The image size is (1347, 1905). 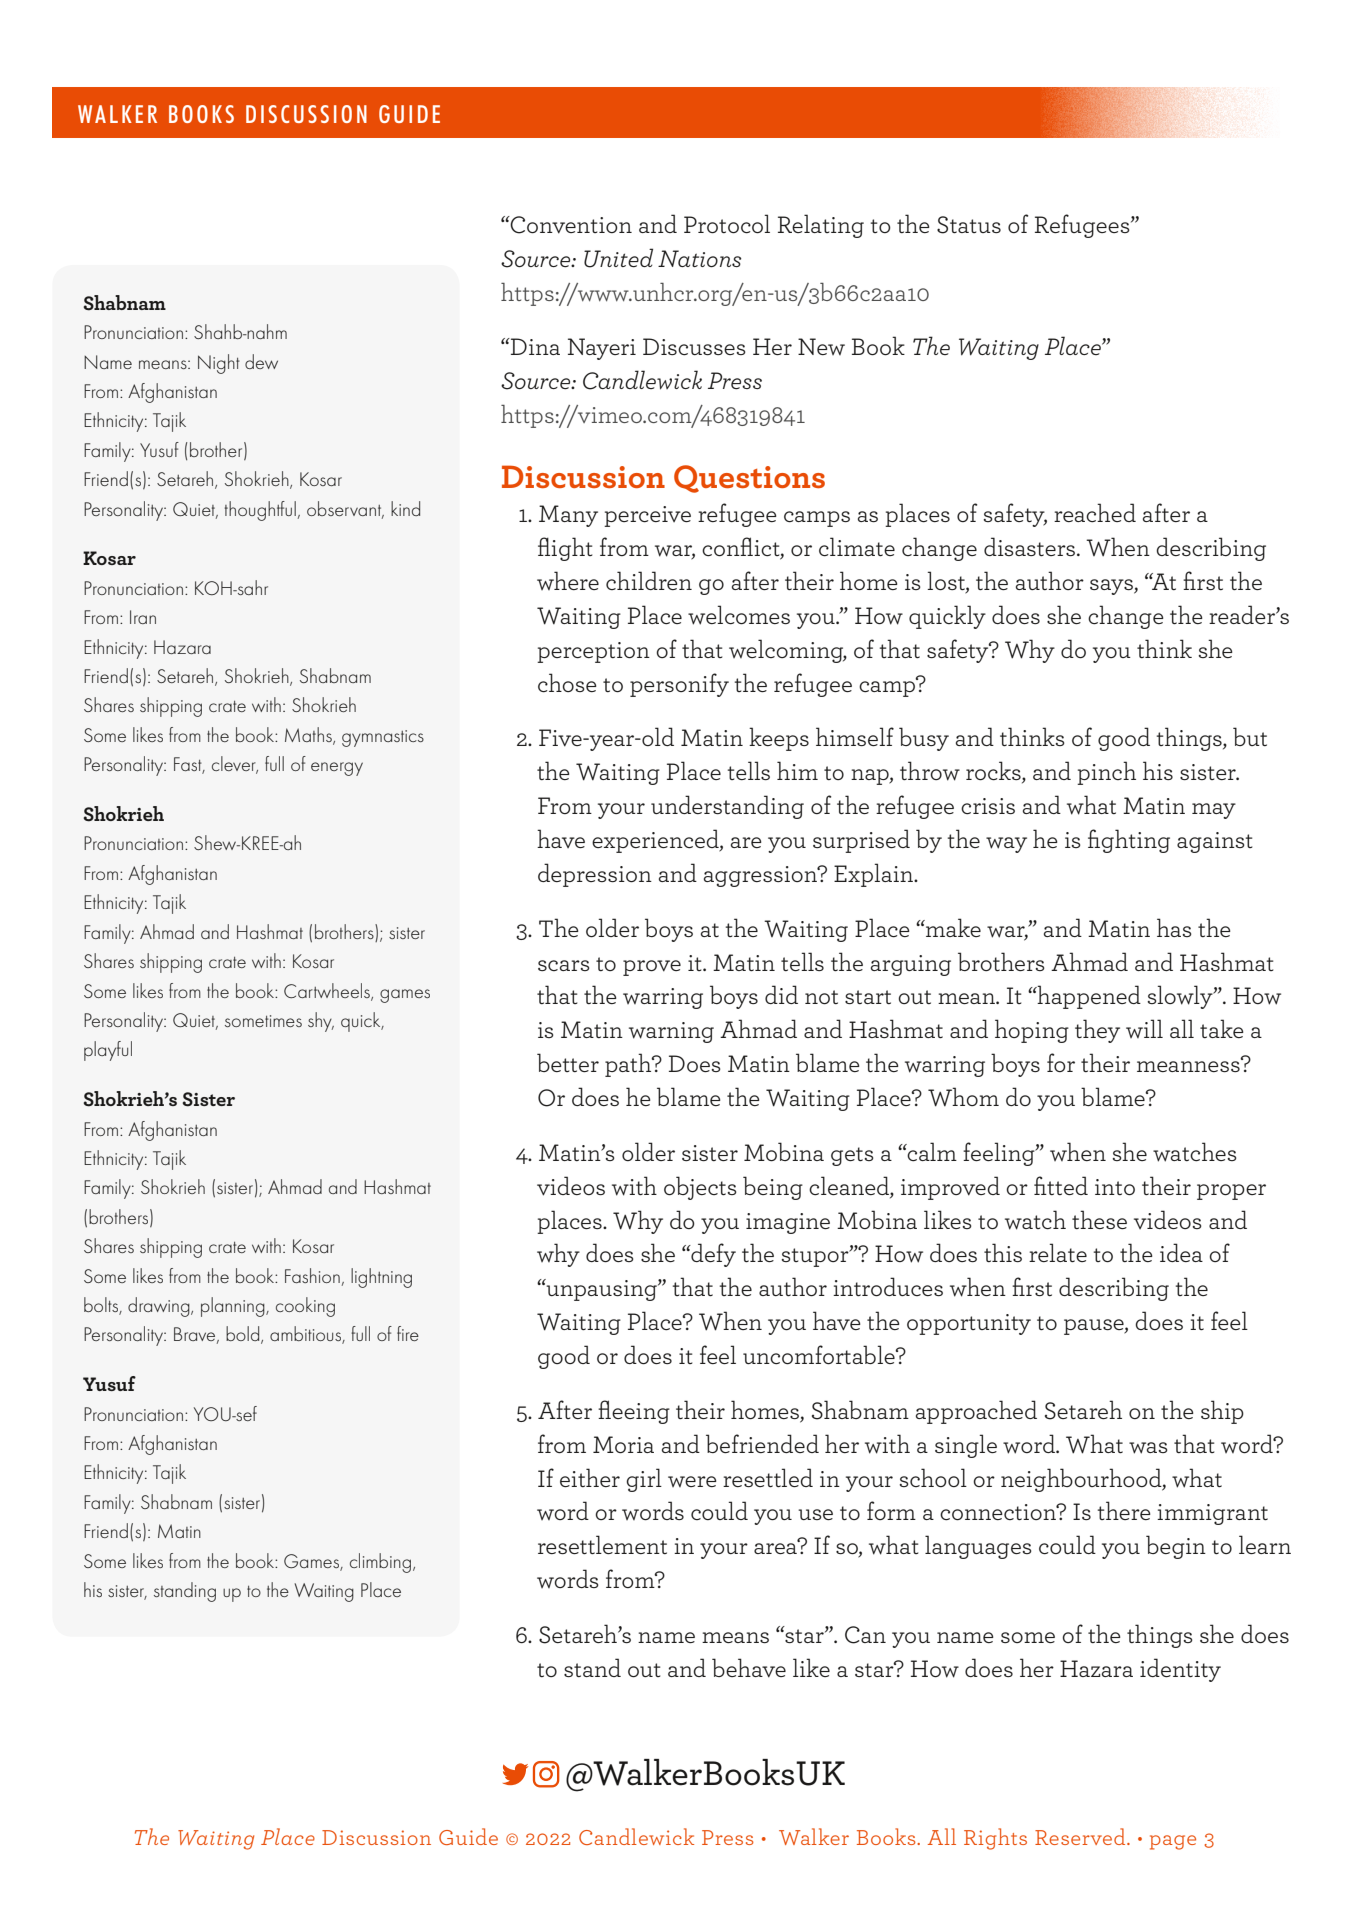 What do you see at coordinates (712, 1255) in the document?
I see `defy` at bounding box center [712, 1255].
